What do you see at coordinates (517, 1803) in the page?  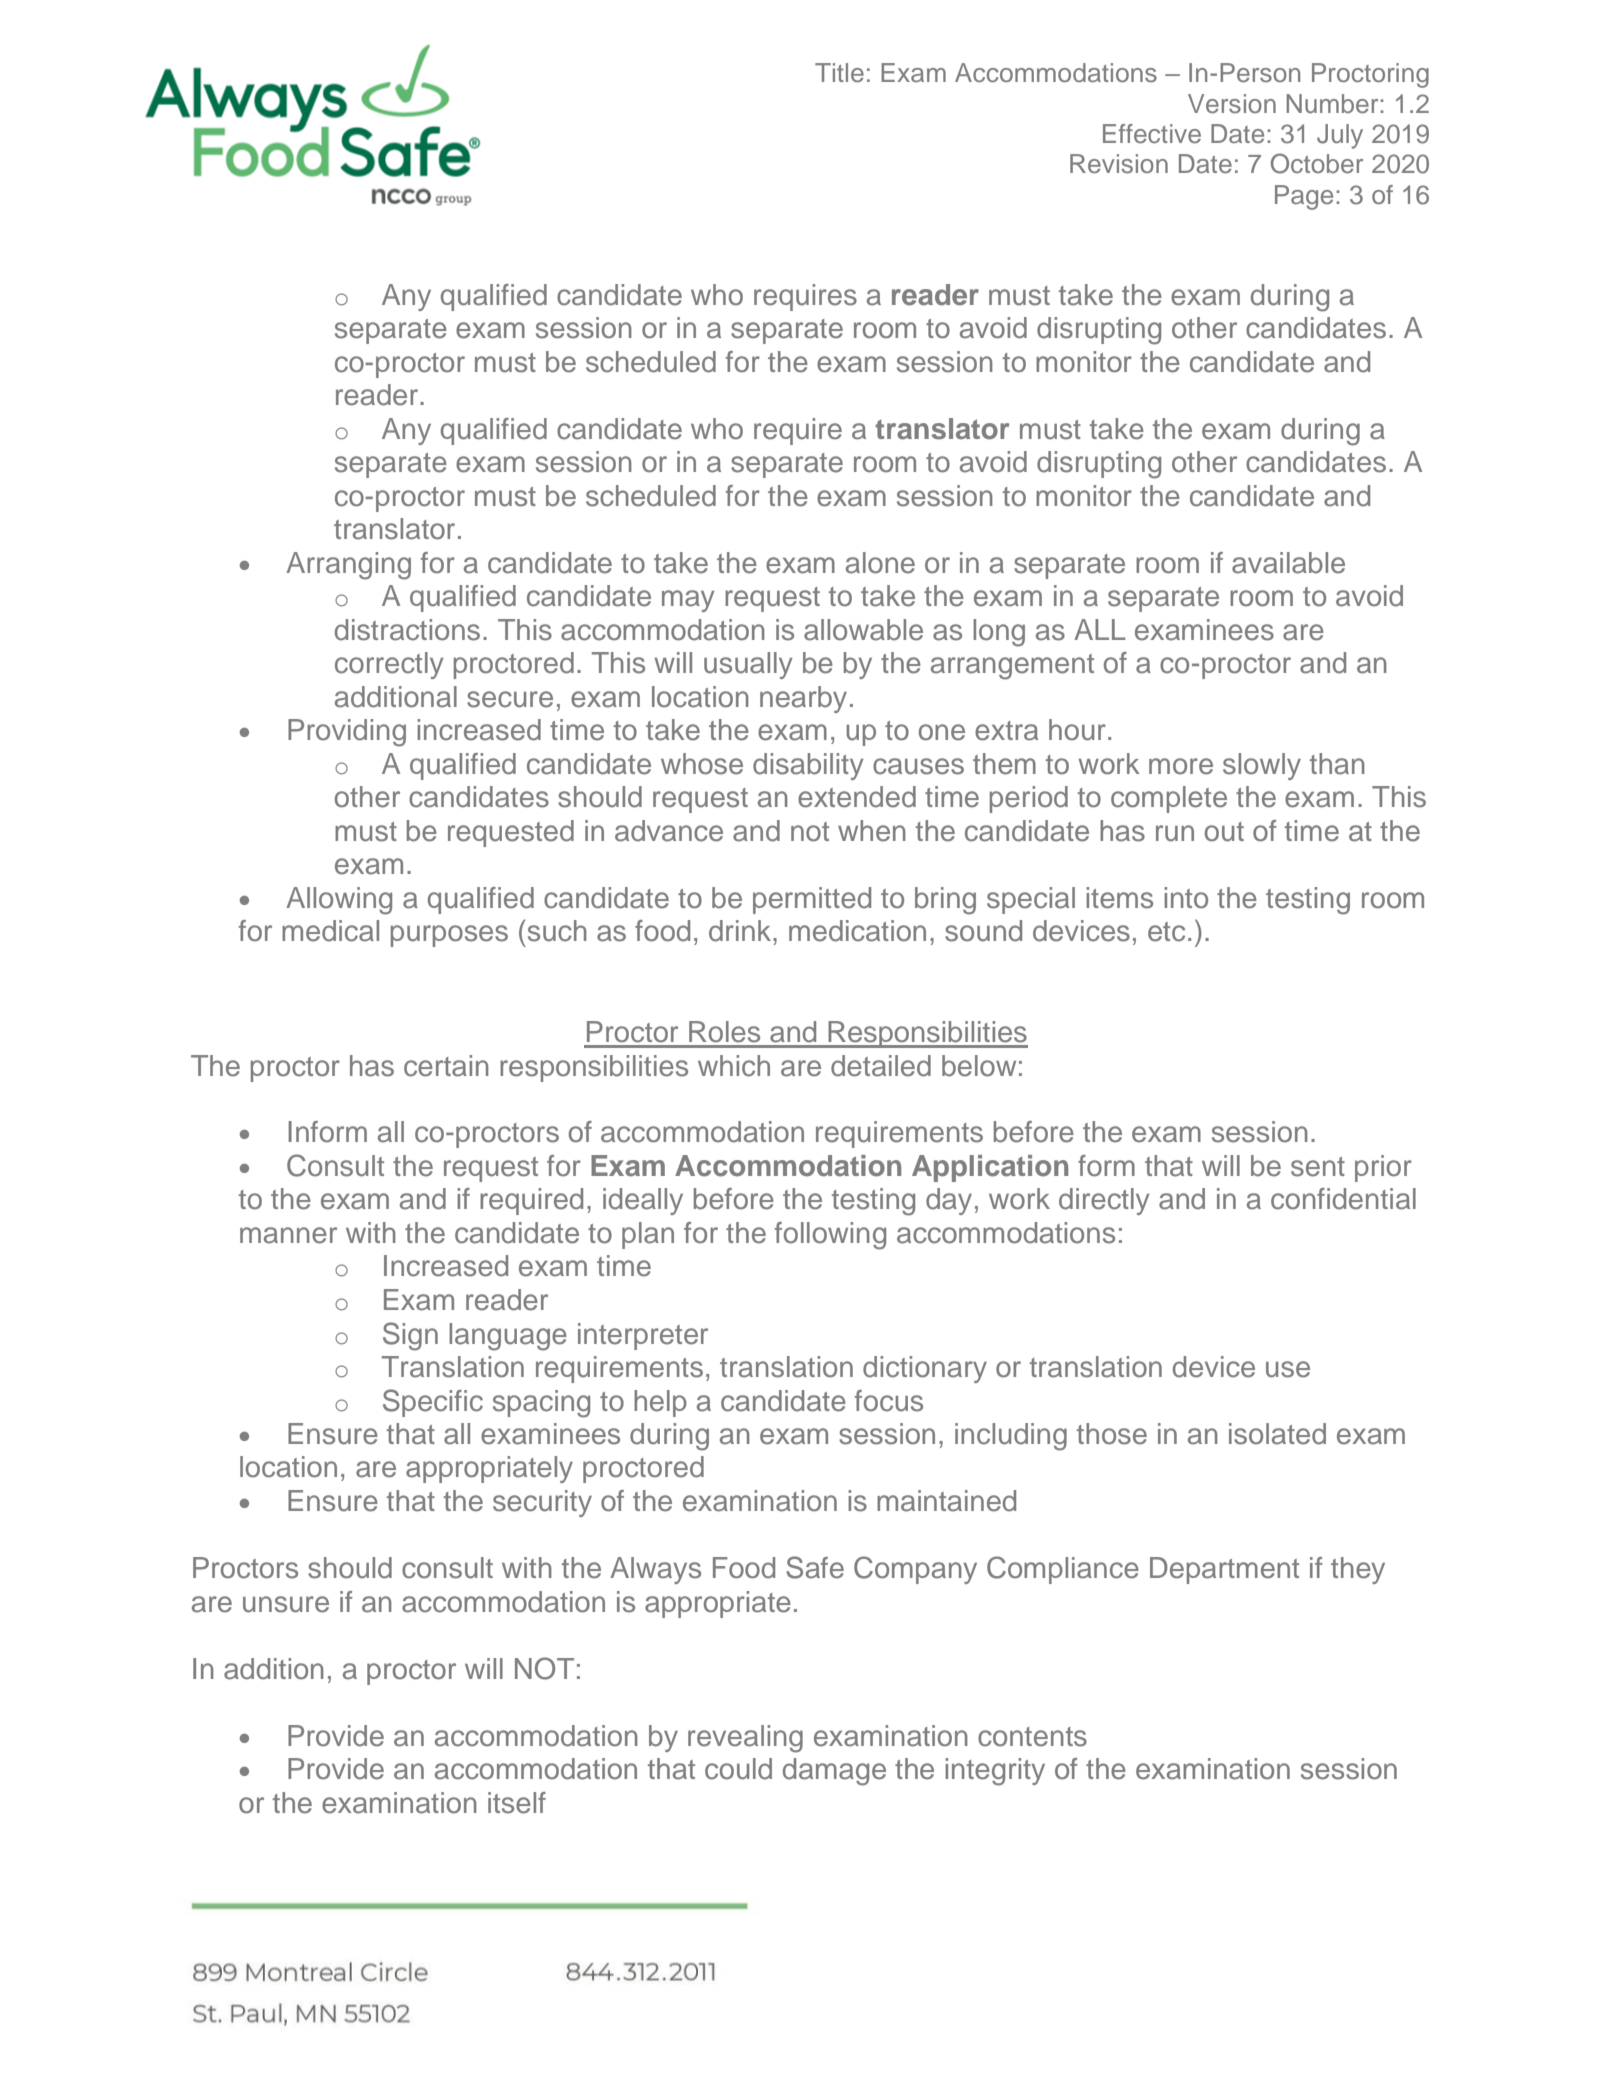 I see `itself` at bounding box center [517, 1803].
